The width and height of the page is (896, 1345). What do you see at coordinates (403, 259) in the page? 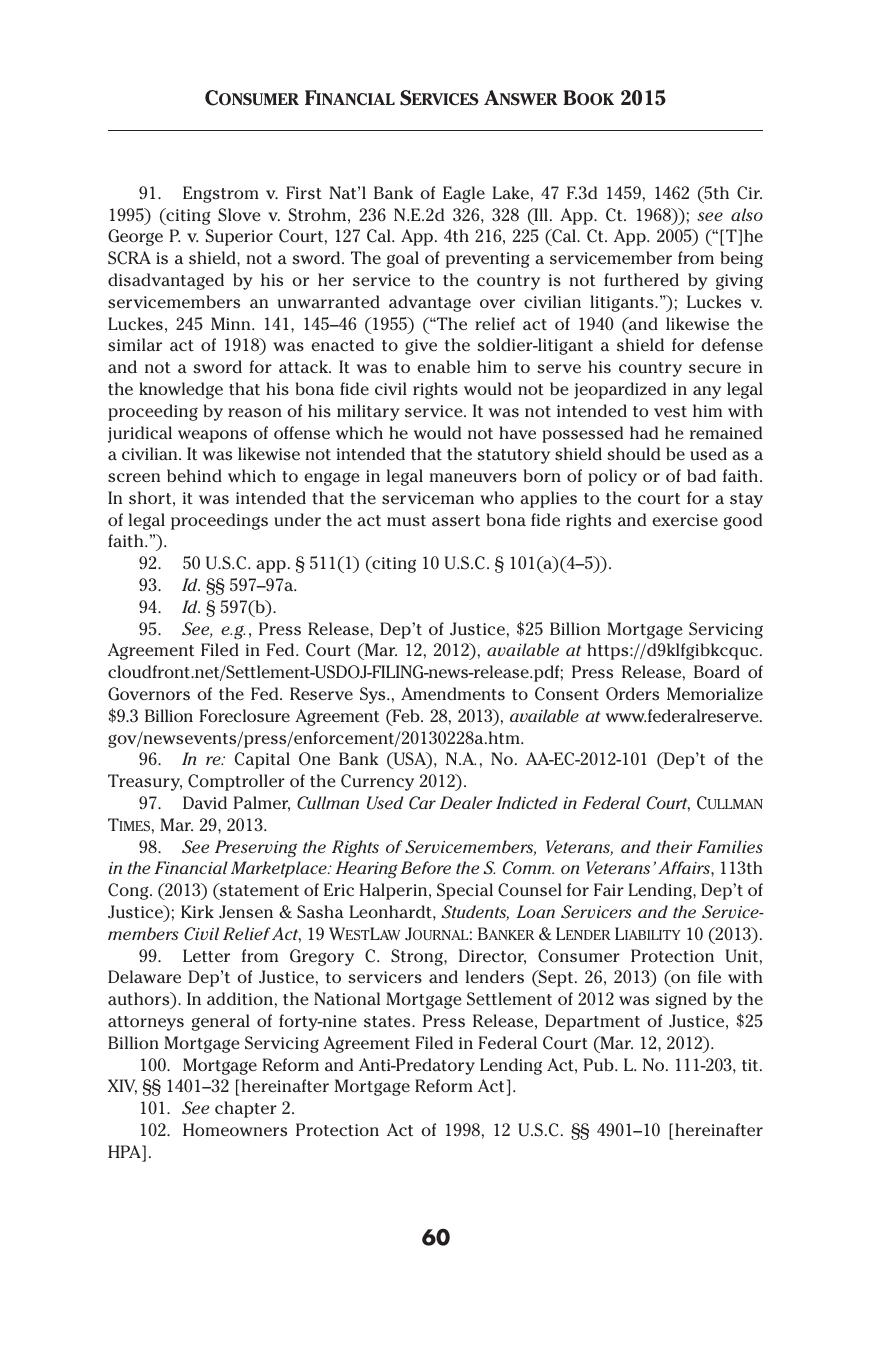
I see `goal` at bounding box center [403, 259].
